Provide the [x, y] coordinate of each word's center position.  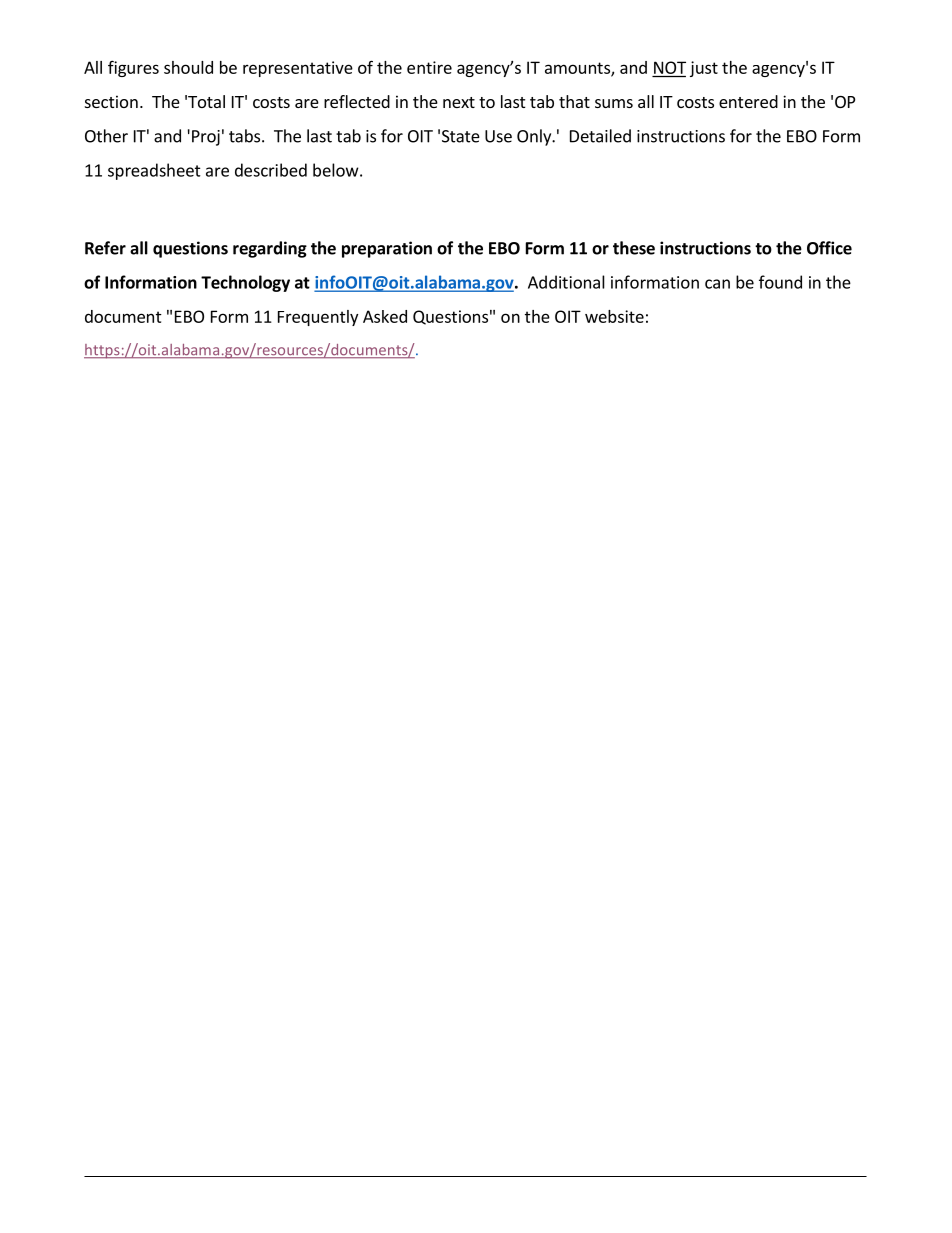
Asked [385, 316]
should [188, 67]
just [704, 69]
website [614, 316]
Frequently [318, 318]
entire [429, 67]
